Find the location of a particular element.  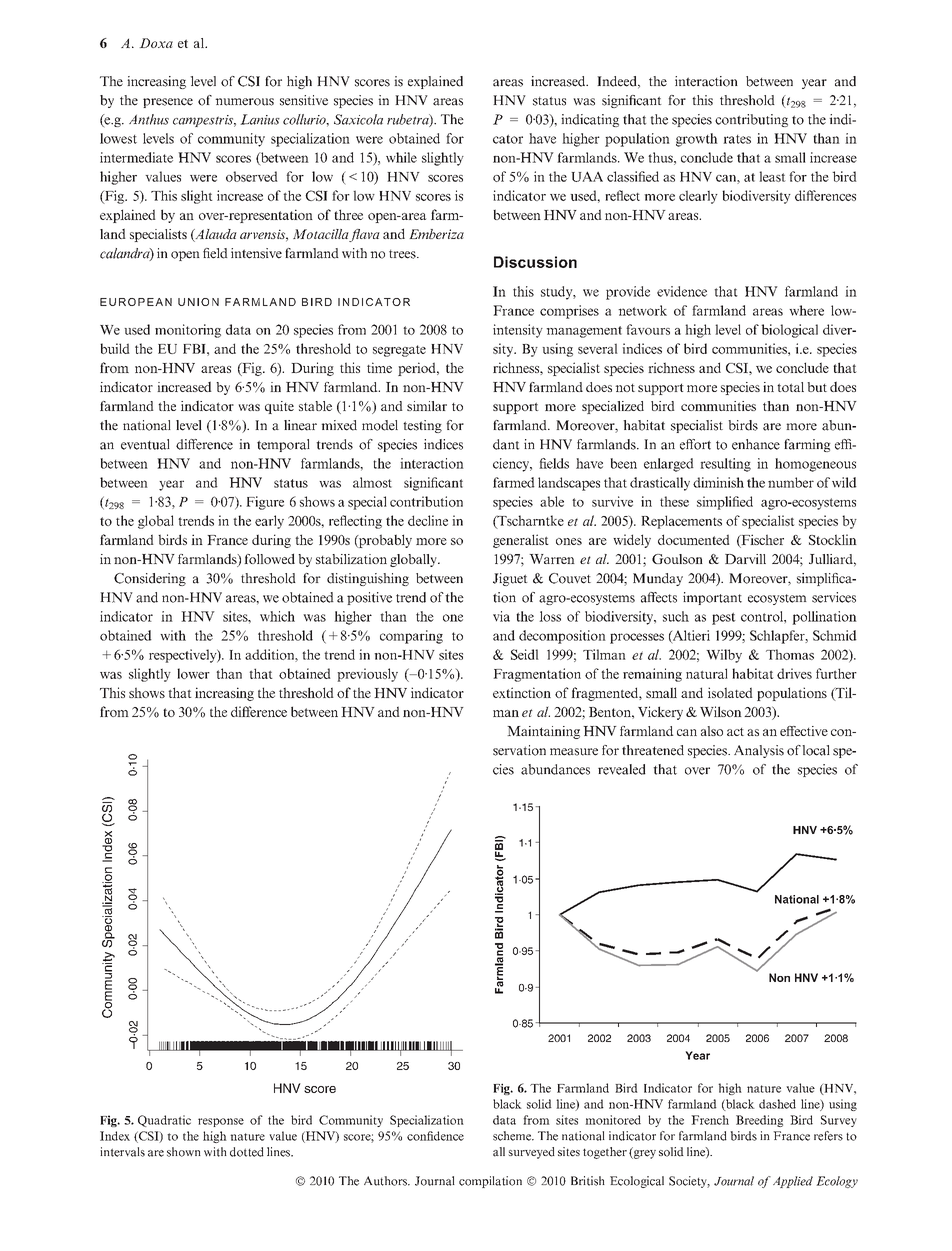

while is located at coordinates (401, 157).
